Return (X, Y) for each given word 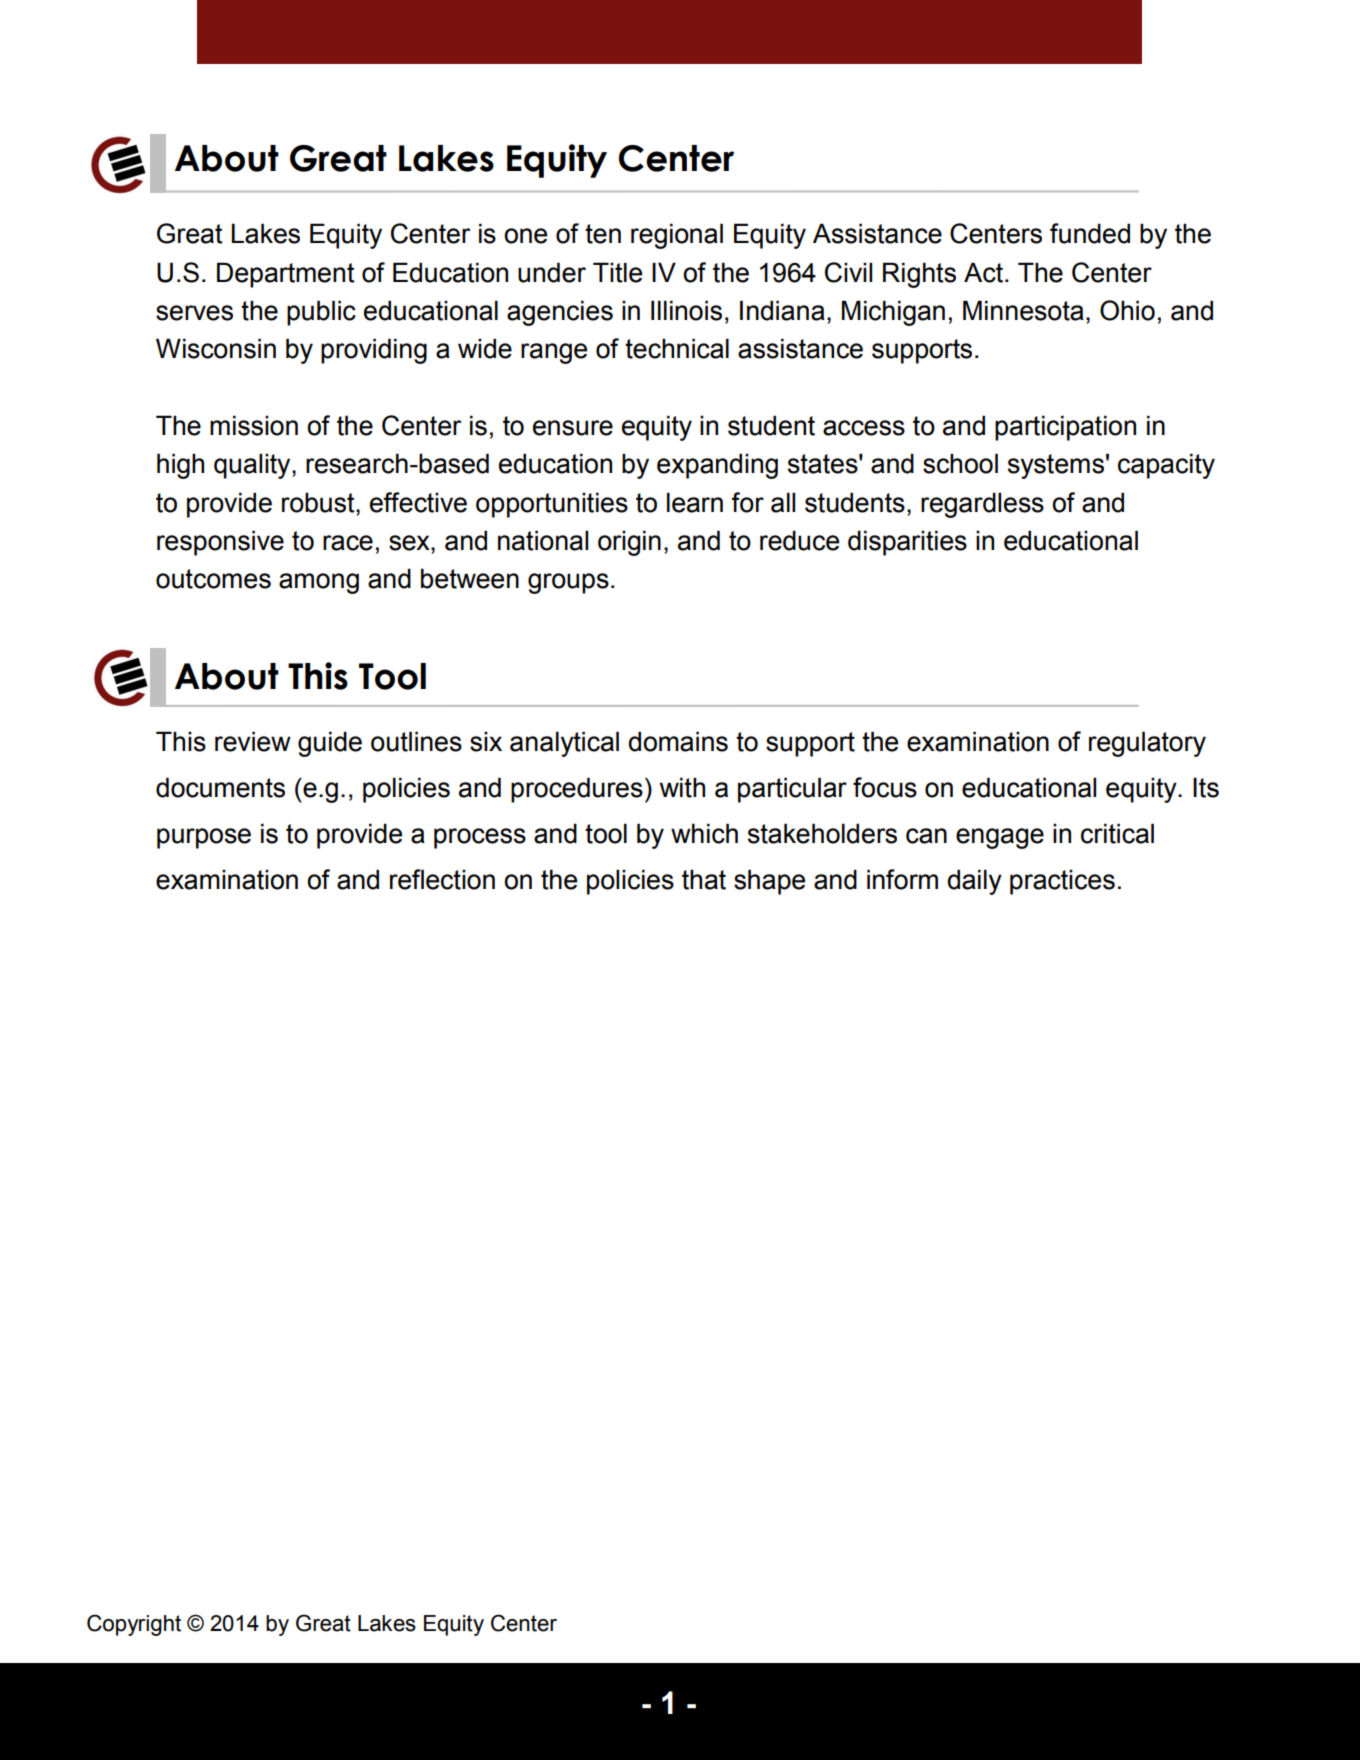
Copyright (134, 1625)
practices (1062, 882)
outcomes (213, 579)
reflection (442, 879)
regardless (982, 505)
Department (286, 275)
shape (769, 882)
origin (629, 543)
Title (617, 272)
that (704, 879)
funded (1090, 233)
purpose (204, 838)
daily (974, 882)
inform (902, 879)
